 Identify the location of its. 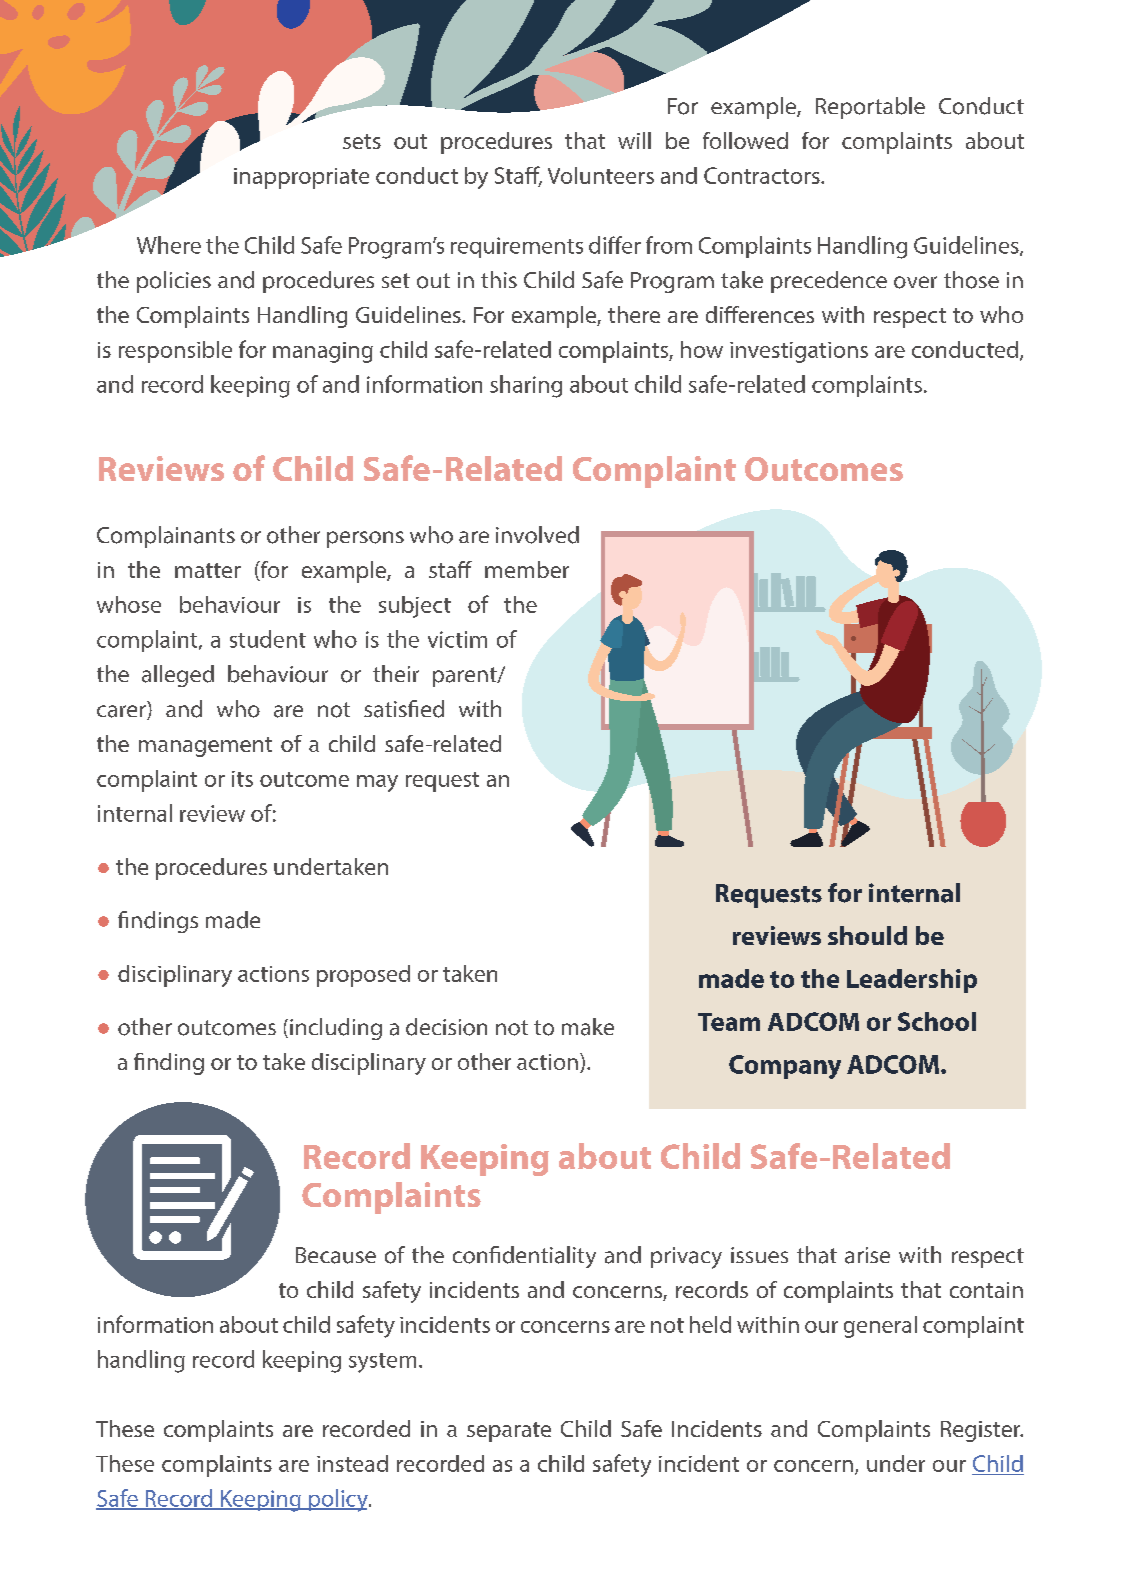
(242, 779).
